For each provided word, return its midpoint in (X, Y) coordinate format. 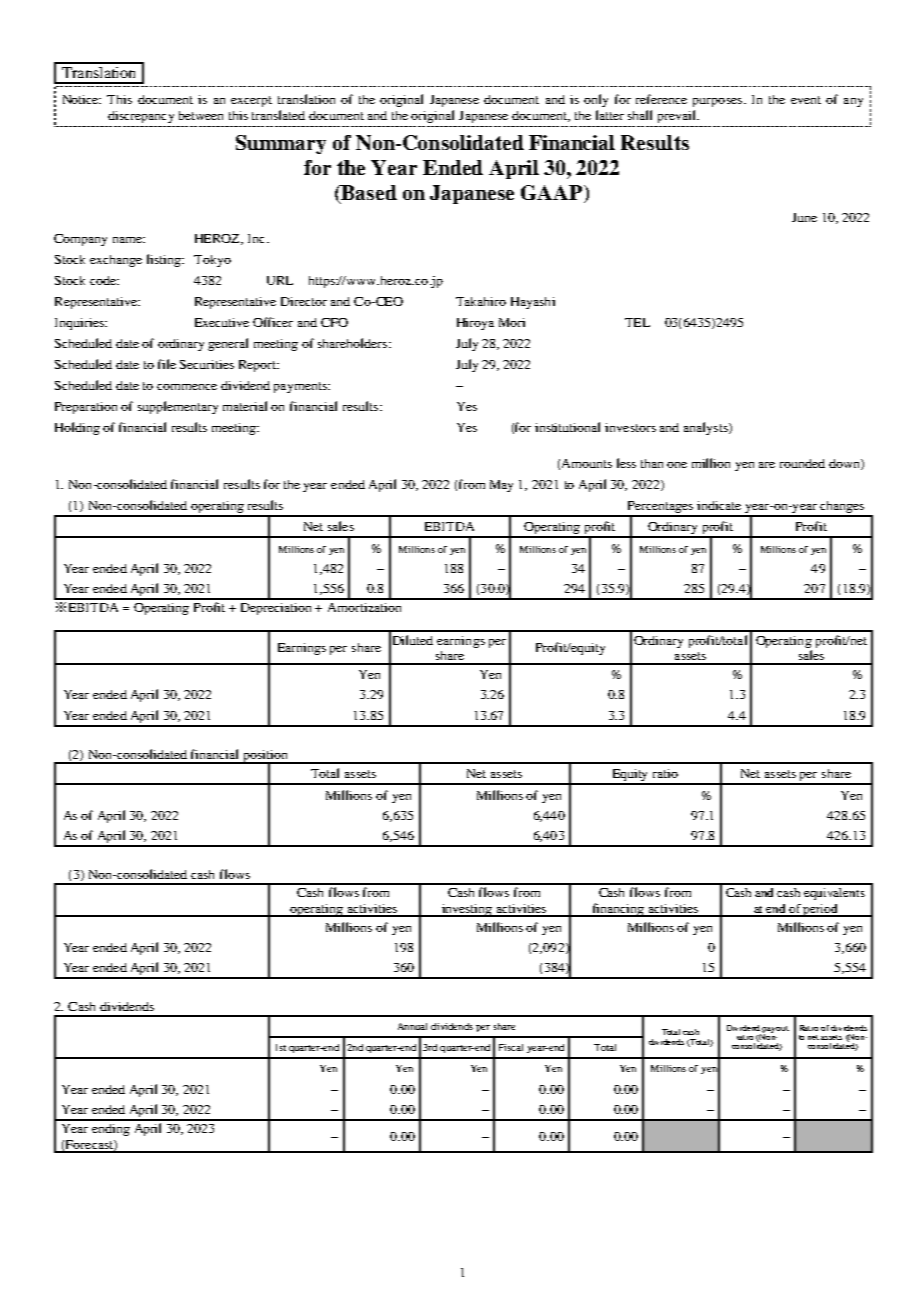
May (501, 486)
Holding (77, 428)
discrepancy (141, 117)
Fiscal (511, 1047)
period (821, 910)
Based (368, 192)
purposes (717, 102)
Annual (412, 1026)
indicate (719, 505)
